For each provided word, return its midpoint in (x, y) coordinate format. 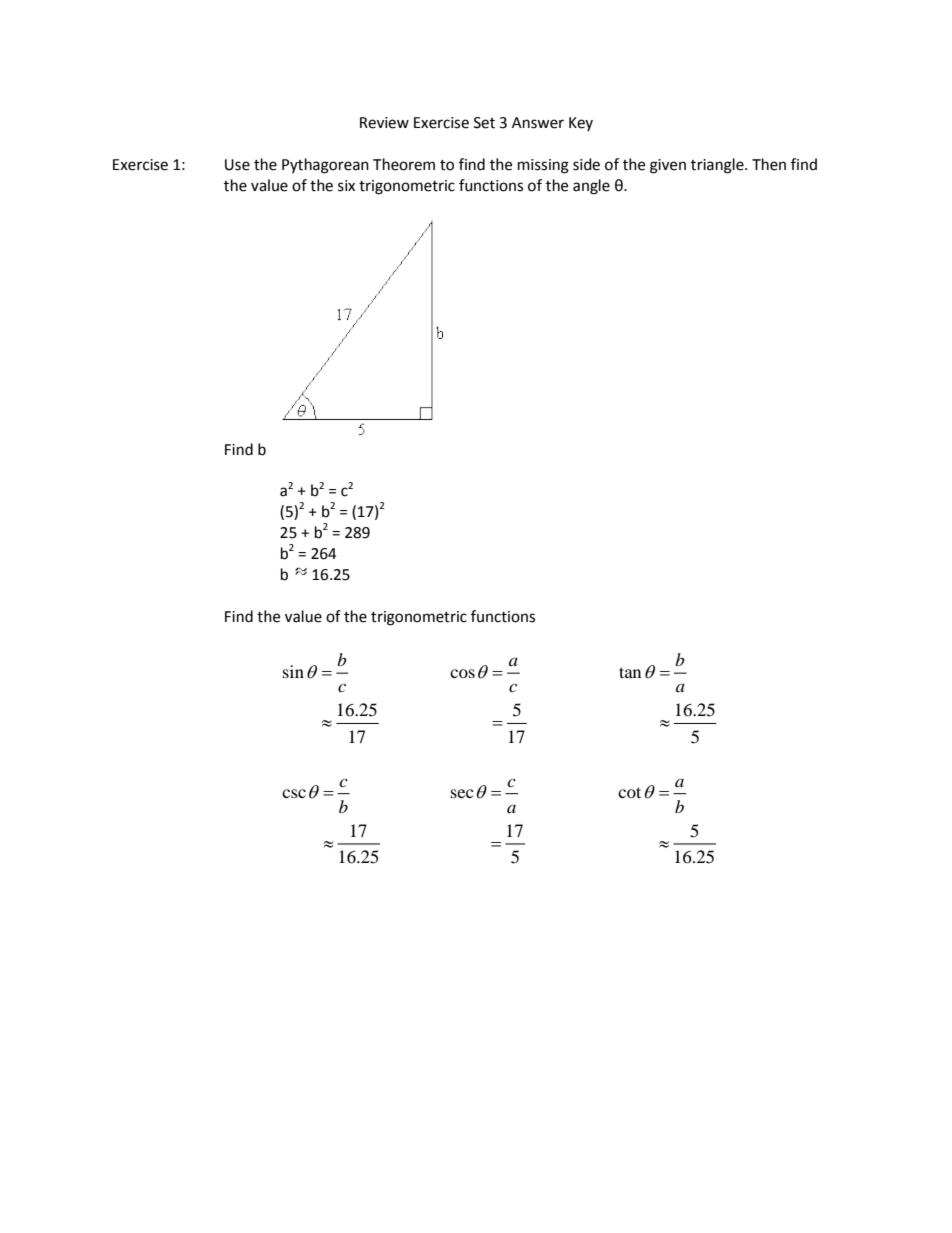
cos (462, 673)
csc (294, 793)
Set (484, 123)
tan (630, 672)
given (668, 166)
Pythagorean (325, 166)
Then (769, 164)
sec (462, 793)
